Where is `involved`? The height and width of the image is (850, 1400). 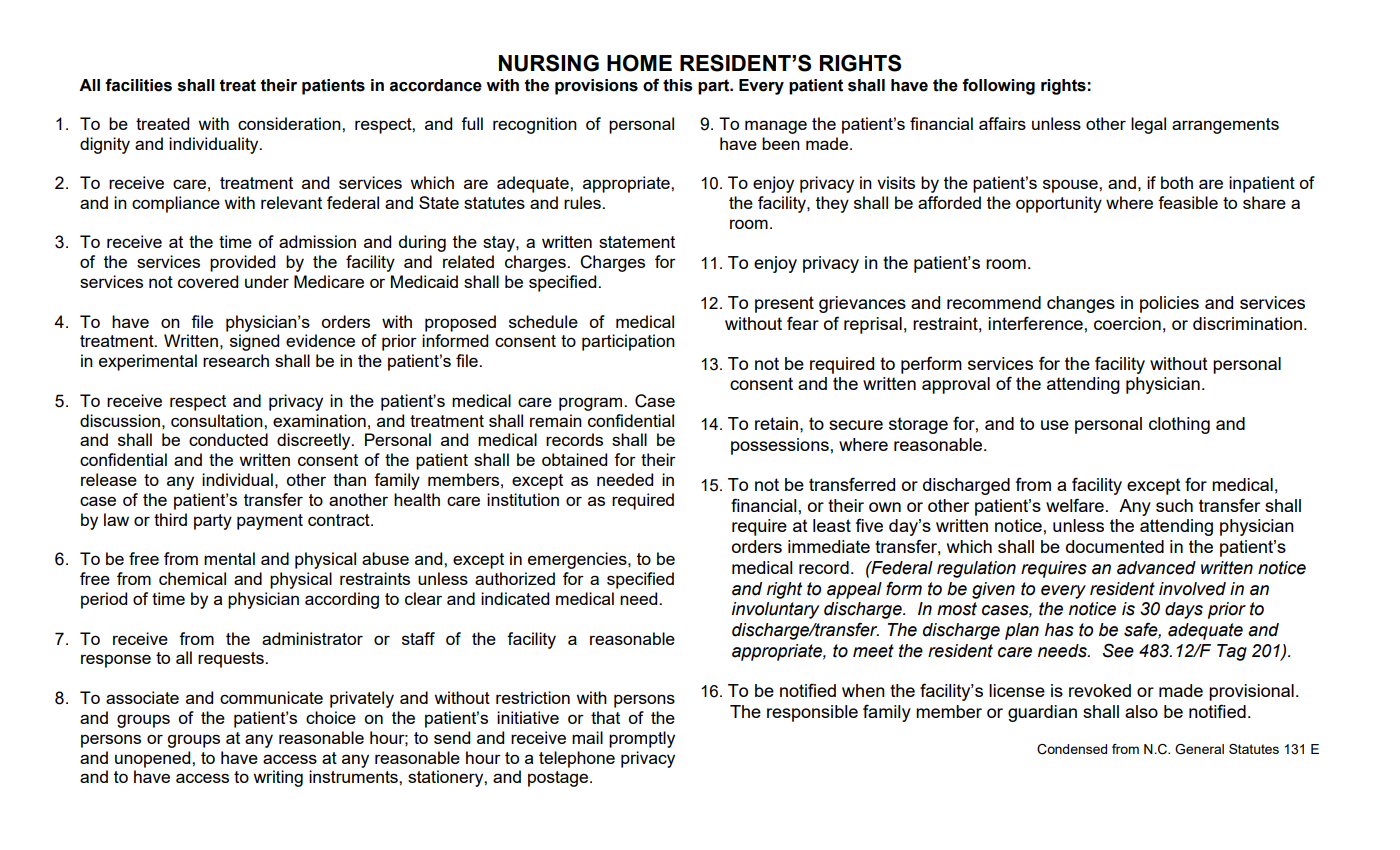 involved is located at coordinates (1192, 589).
